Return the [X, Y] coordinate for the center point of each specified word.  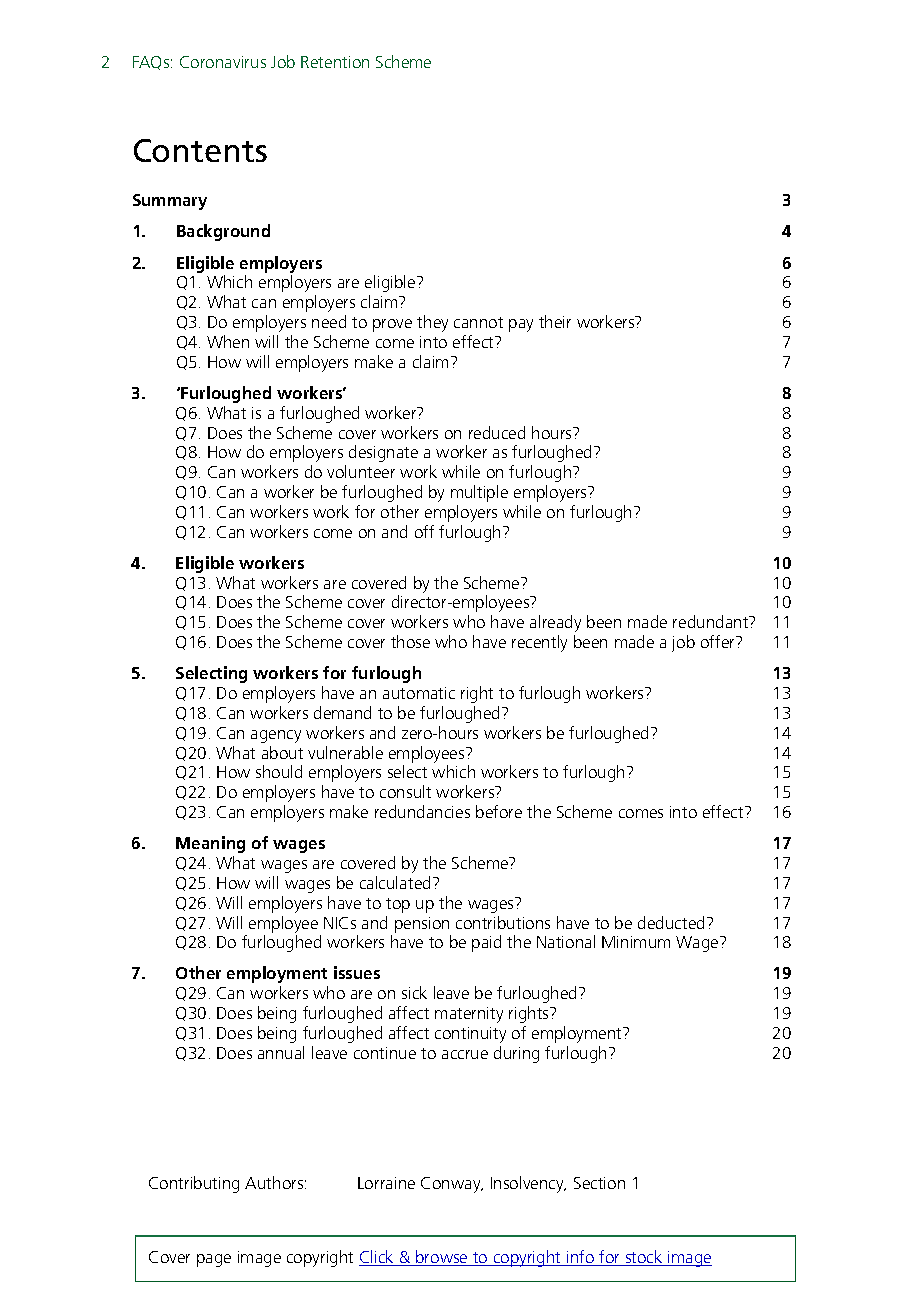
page [214, 1260]
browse [442, 1258]
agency [276, 736]
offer [719, 641]
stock [644, 1258]
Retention [335, 62]
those [410, 641]
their [555, 321]
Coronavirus [223, 62]
